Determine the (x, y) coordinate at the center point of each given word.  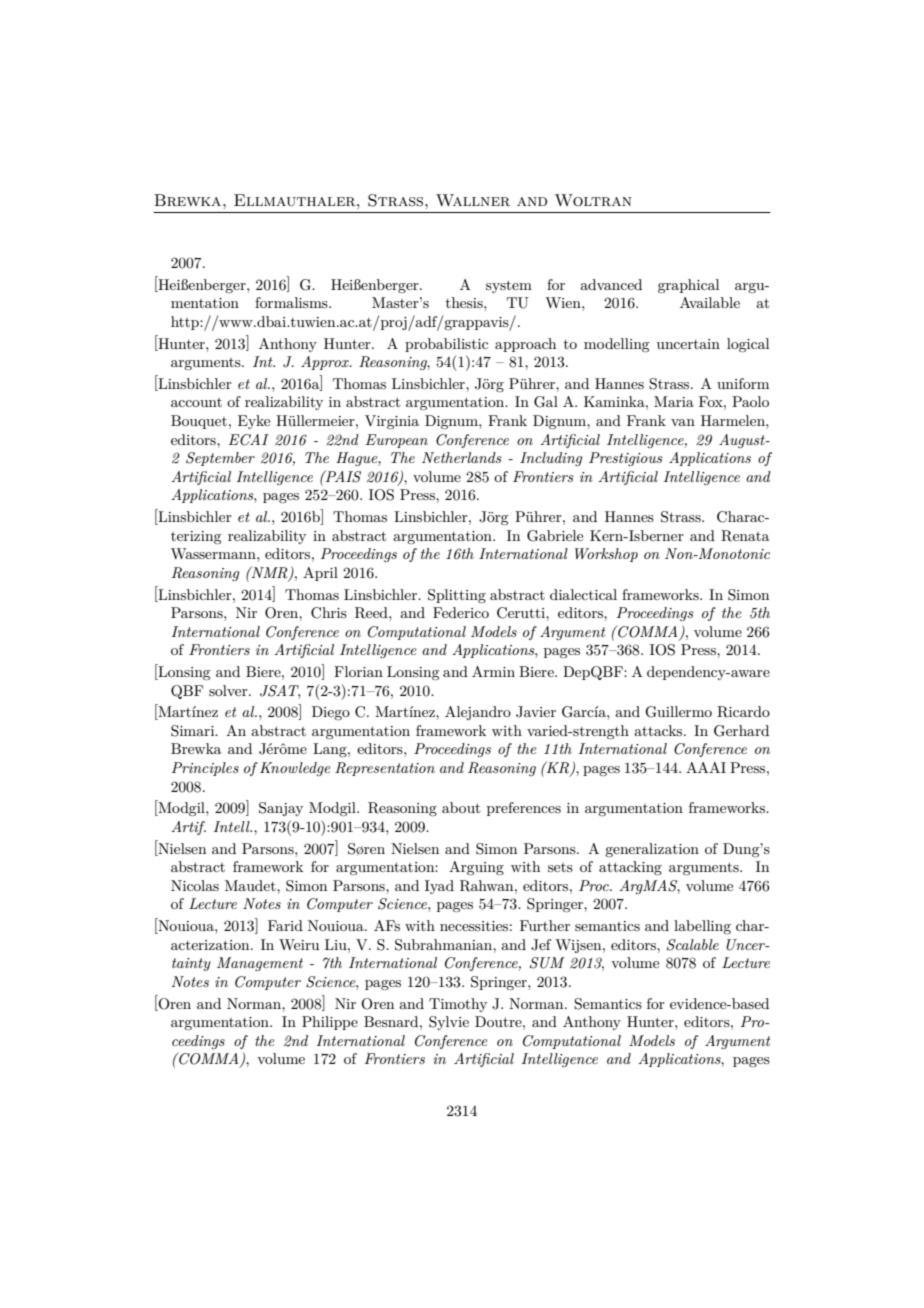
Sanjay (281, 809)
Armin (493, 671)
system (509, 286)
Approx (326, 363)
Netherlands (462, 457)
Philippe (330, 1023)
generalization (652, 850)
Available (710, 302)
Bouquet (199, 422)
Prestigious (626, 459)
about (461, 807)
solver (229, 690)
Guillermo (678, 712)
